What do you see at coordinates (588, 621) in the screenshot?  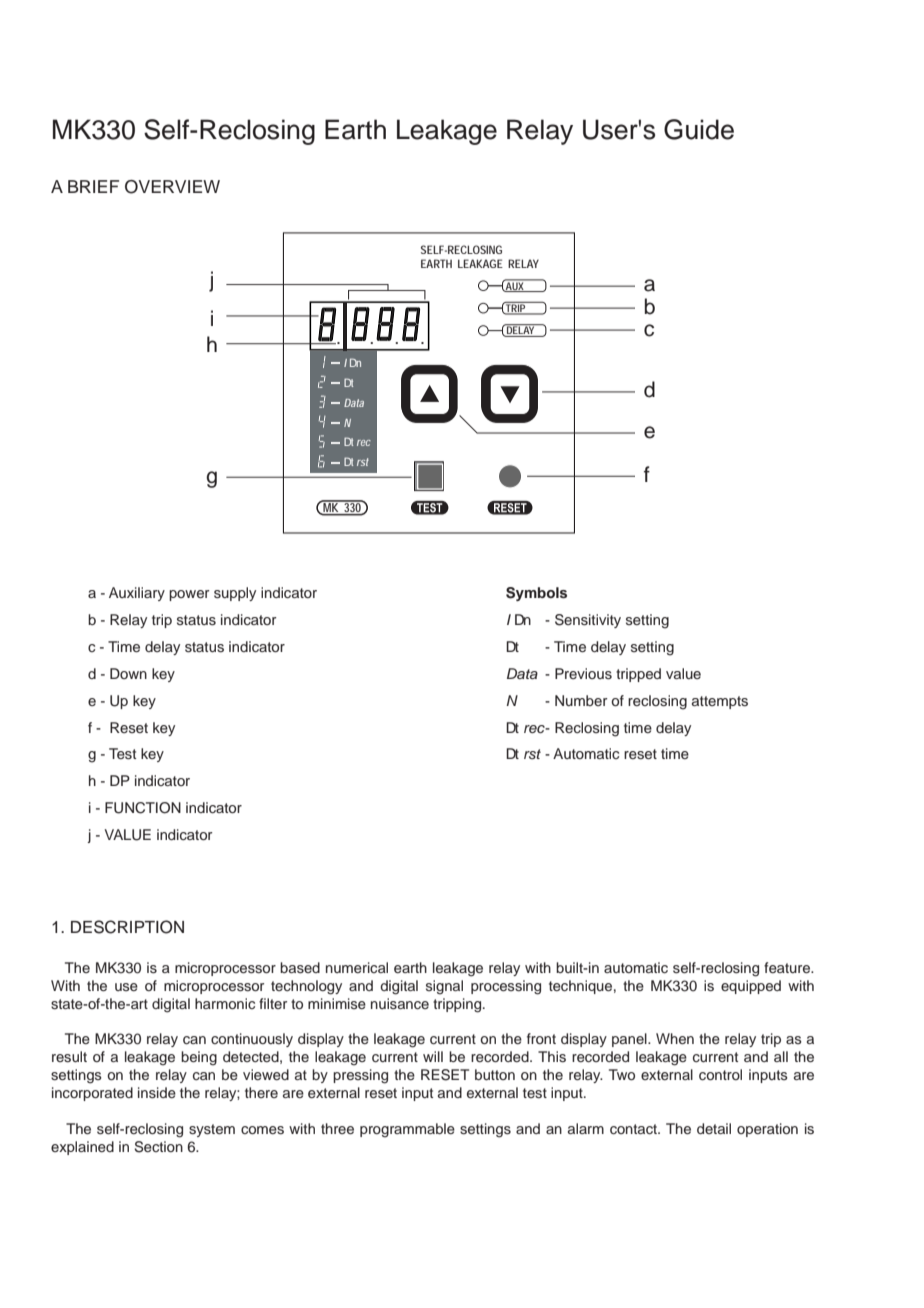 I see `Sensitivity` at bounding box center [588, 621].
